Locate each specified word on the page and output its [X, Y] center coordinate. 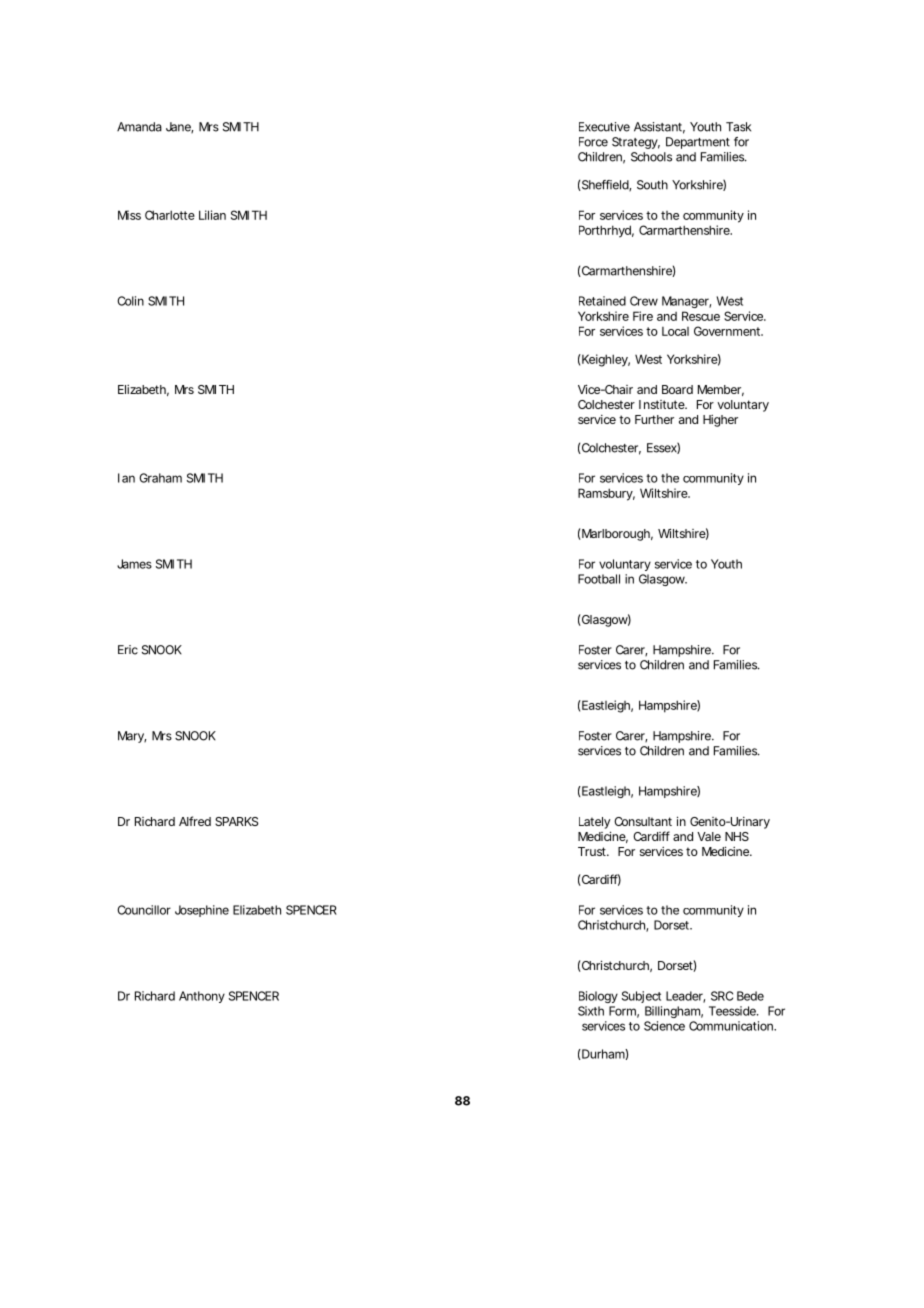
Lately [594, 823]
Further [654, 419]
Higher [720, 421]
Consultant [643, 821]
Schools [651, 157]
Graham [160, 478]
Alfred [195, 821]
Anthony [202, 997]
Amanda [139, 127]
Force [593, 142]
